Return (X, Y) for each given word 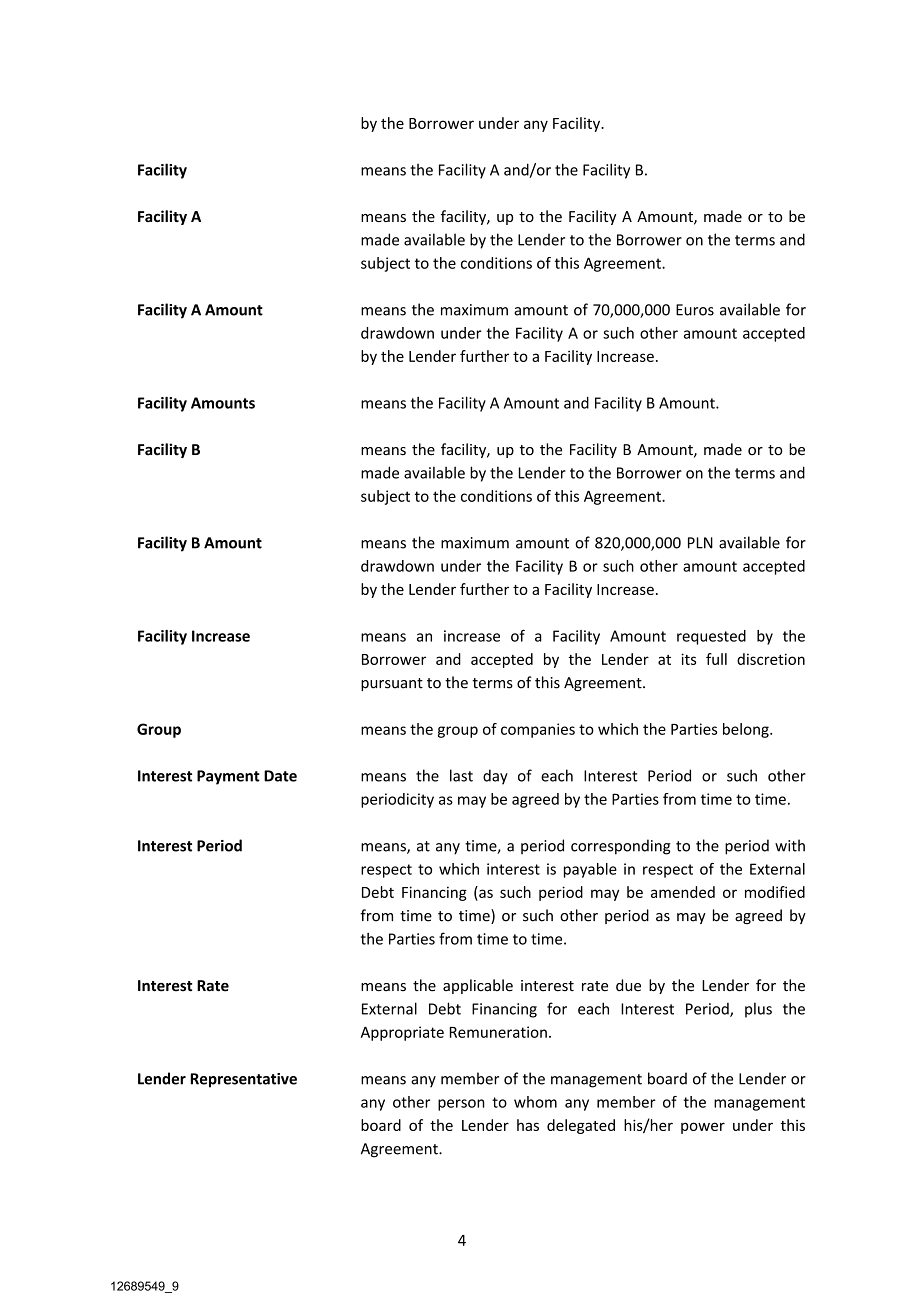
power (703, 1128)
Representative (243, 1080)
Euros (695, 310)
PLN (700, 543)
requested (711, 637)
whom (535, 1102)
